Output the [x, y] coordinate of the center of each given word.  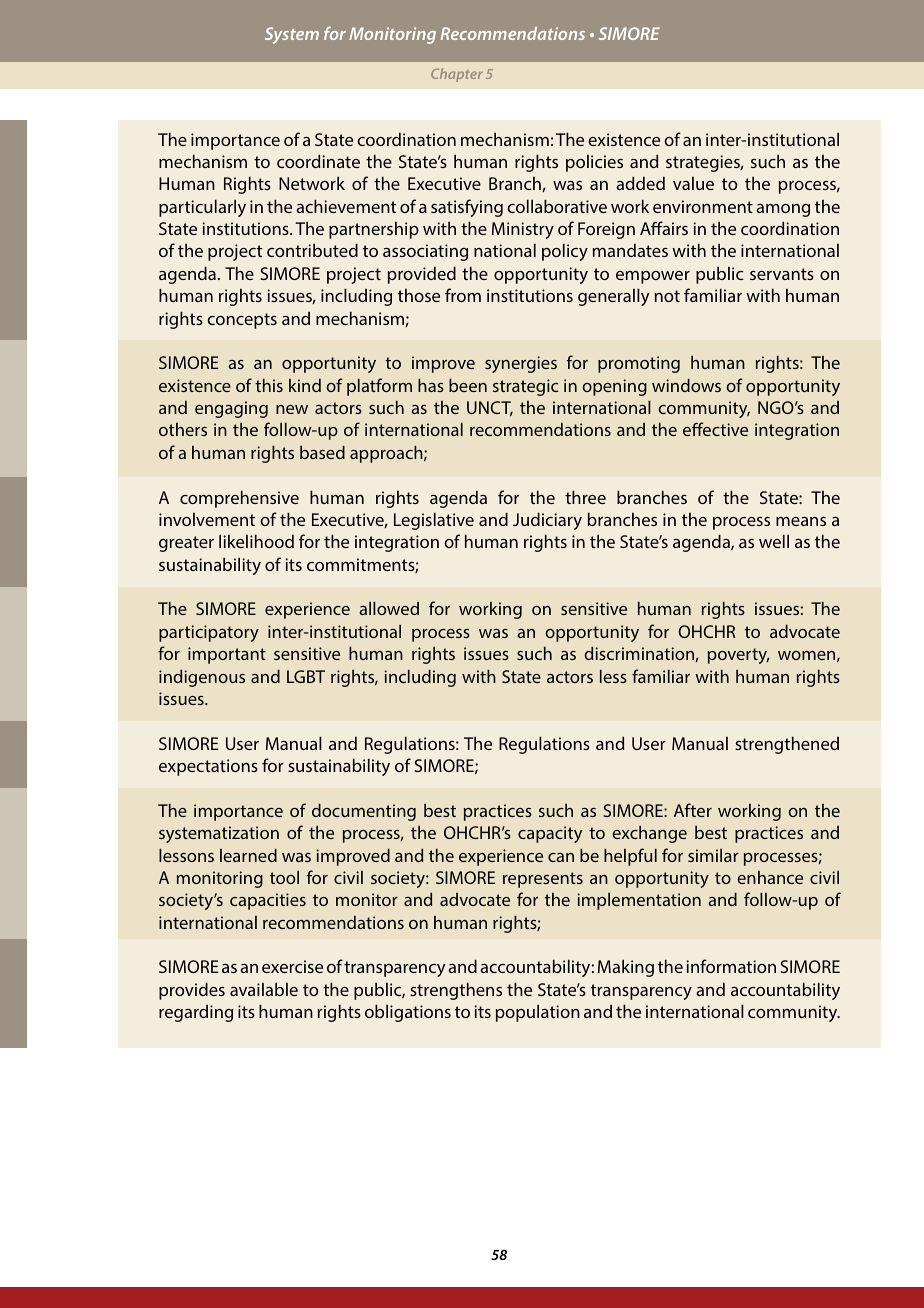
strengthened [787, 745]
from [463, 295]
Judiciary [547, 521]
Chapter [457, 75]
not [667, 296]
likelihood [256, 541]
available [264, 989]
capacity [550, 834]
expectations [208, 767]
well [774, 541]
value [693, 183]
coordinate [318, 161]
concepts [242, 321]
